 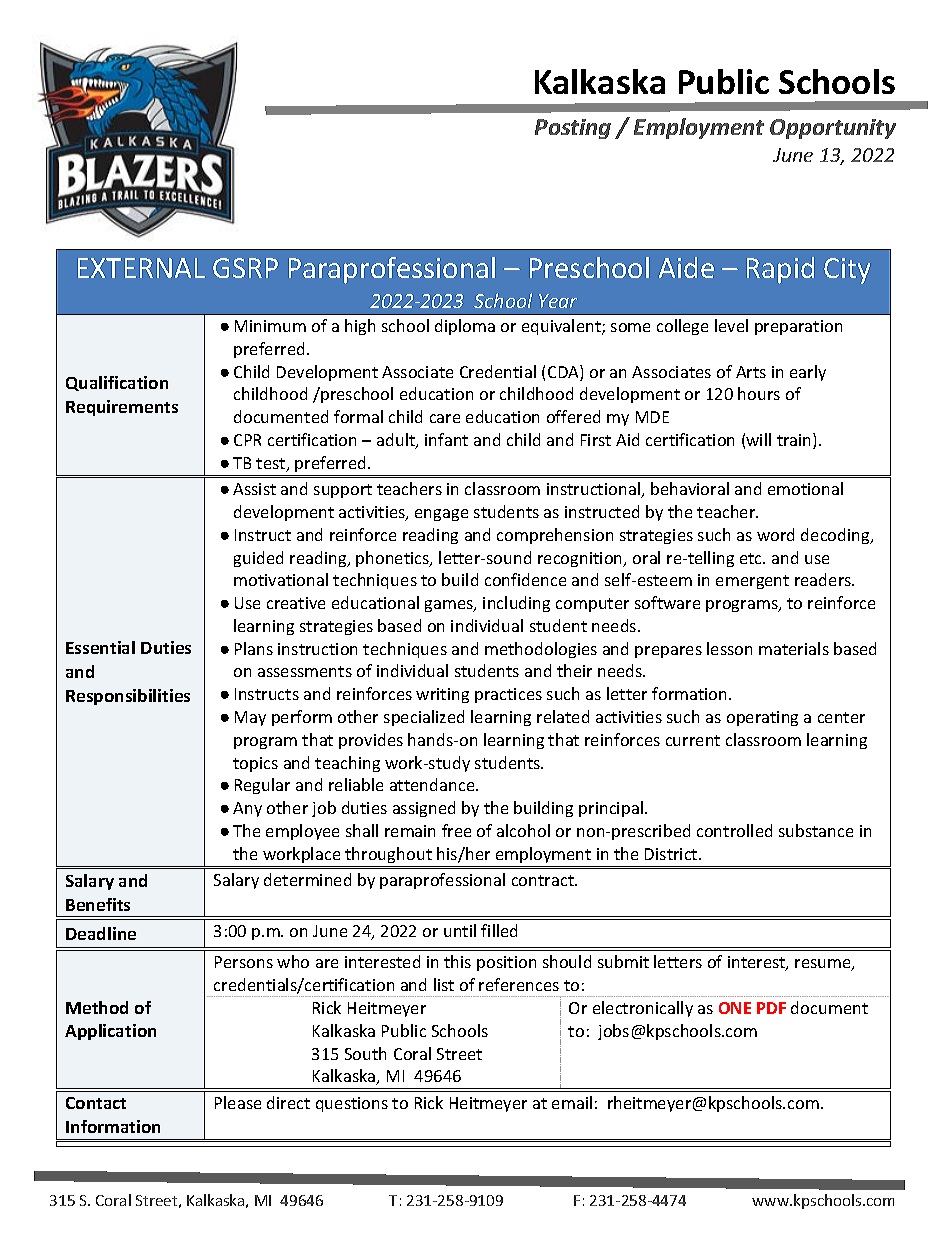 I want to click on Essential, so click(x=100, y=647).
